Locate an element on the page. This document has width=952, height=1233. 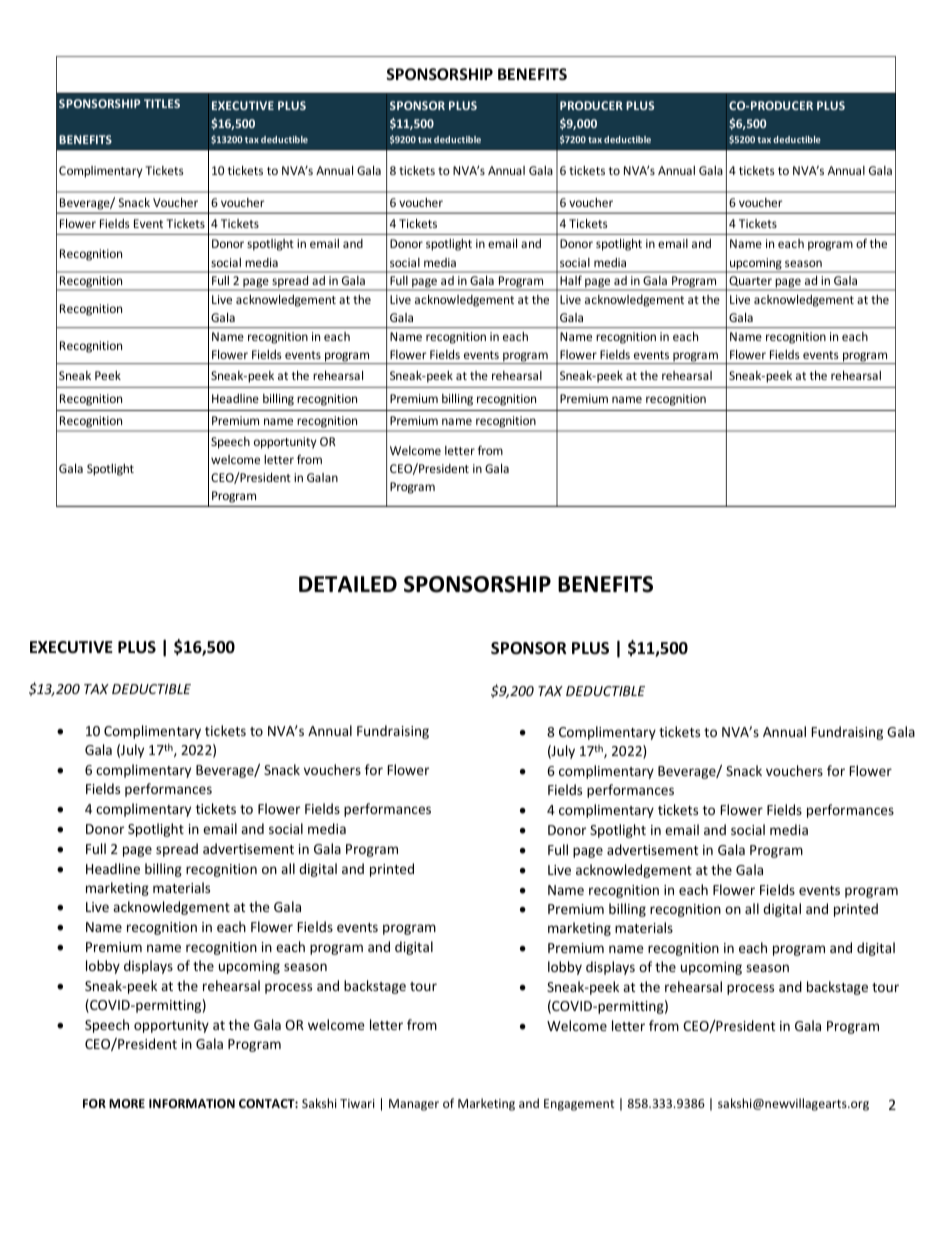
INFORMATION is located at coordinates (192, 1103).
